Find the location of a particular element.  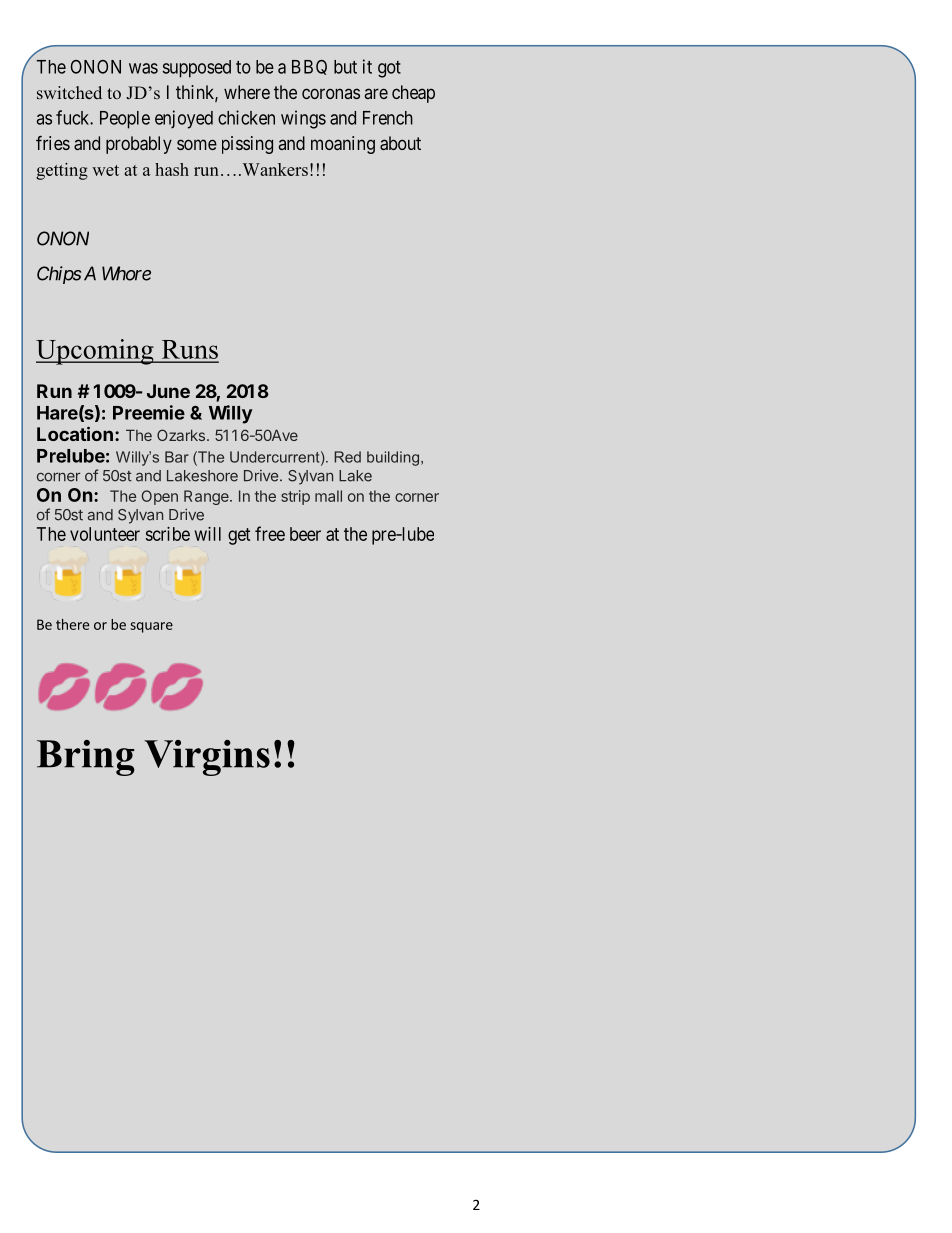

Virgins is located at coordinates (207, 758).
